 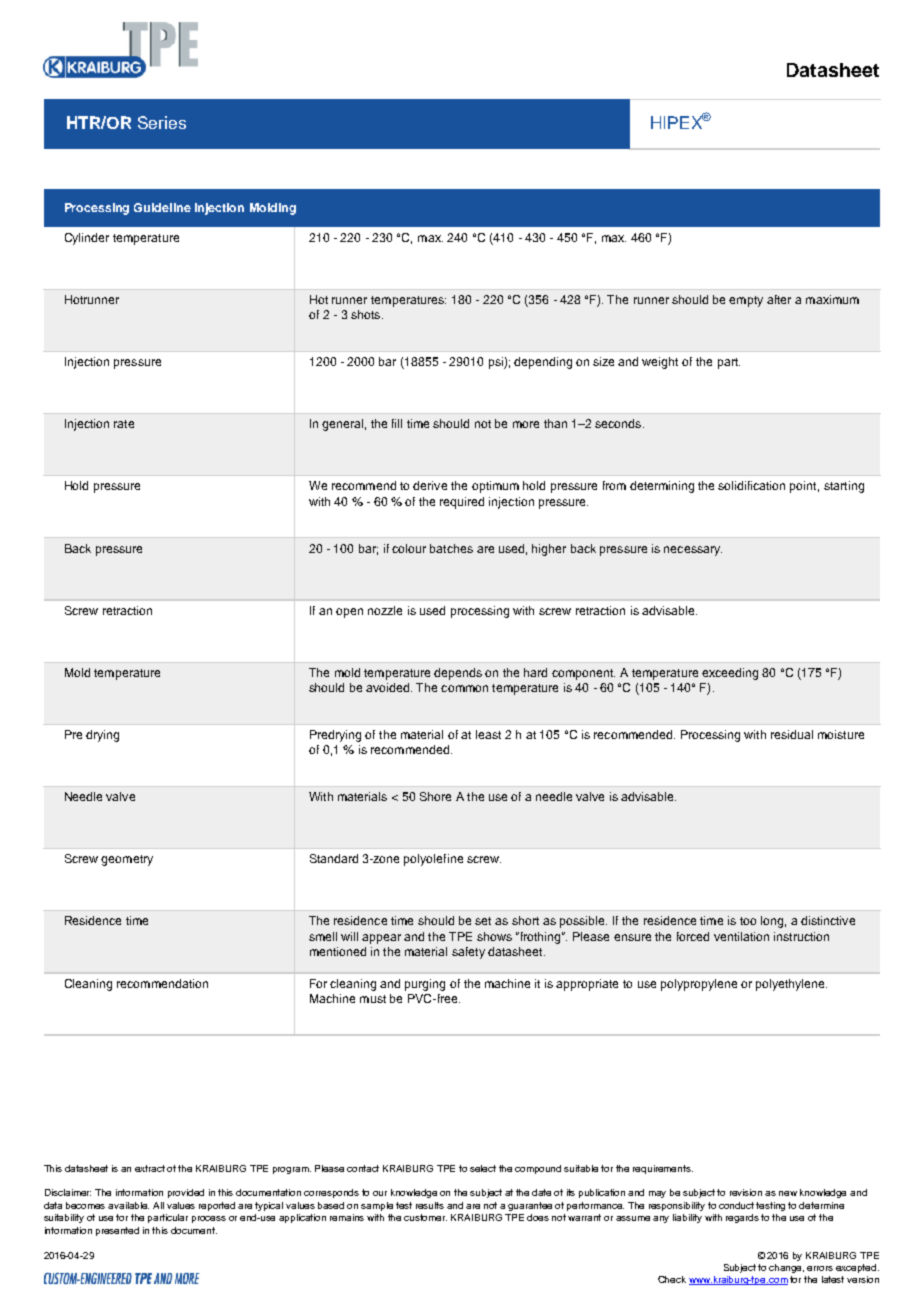 I want to click on after, so click(x=779, y=299).
